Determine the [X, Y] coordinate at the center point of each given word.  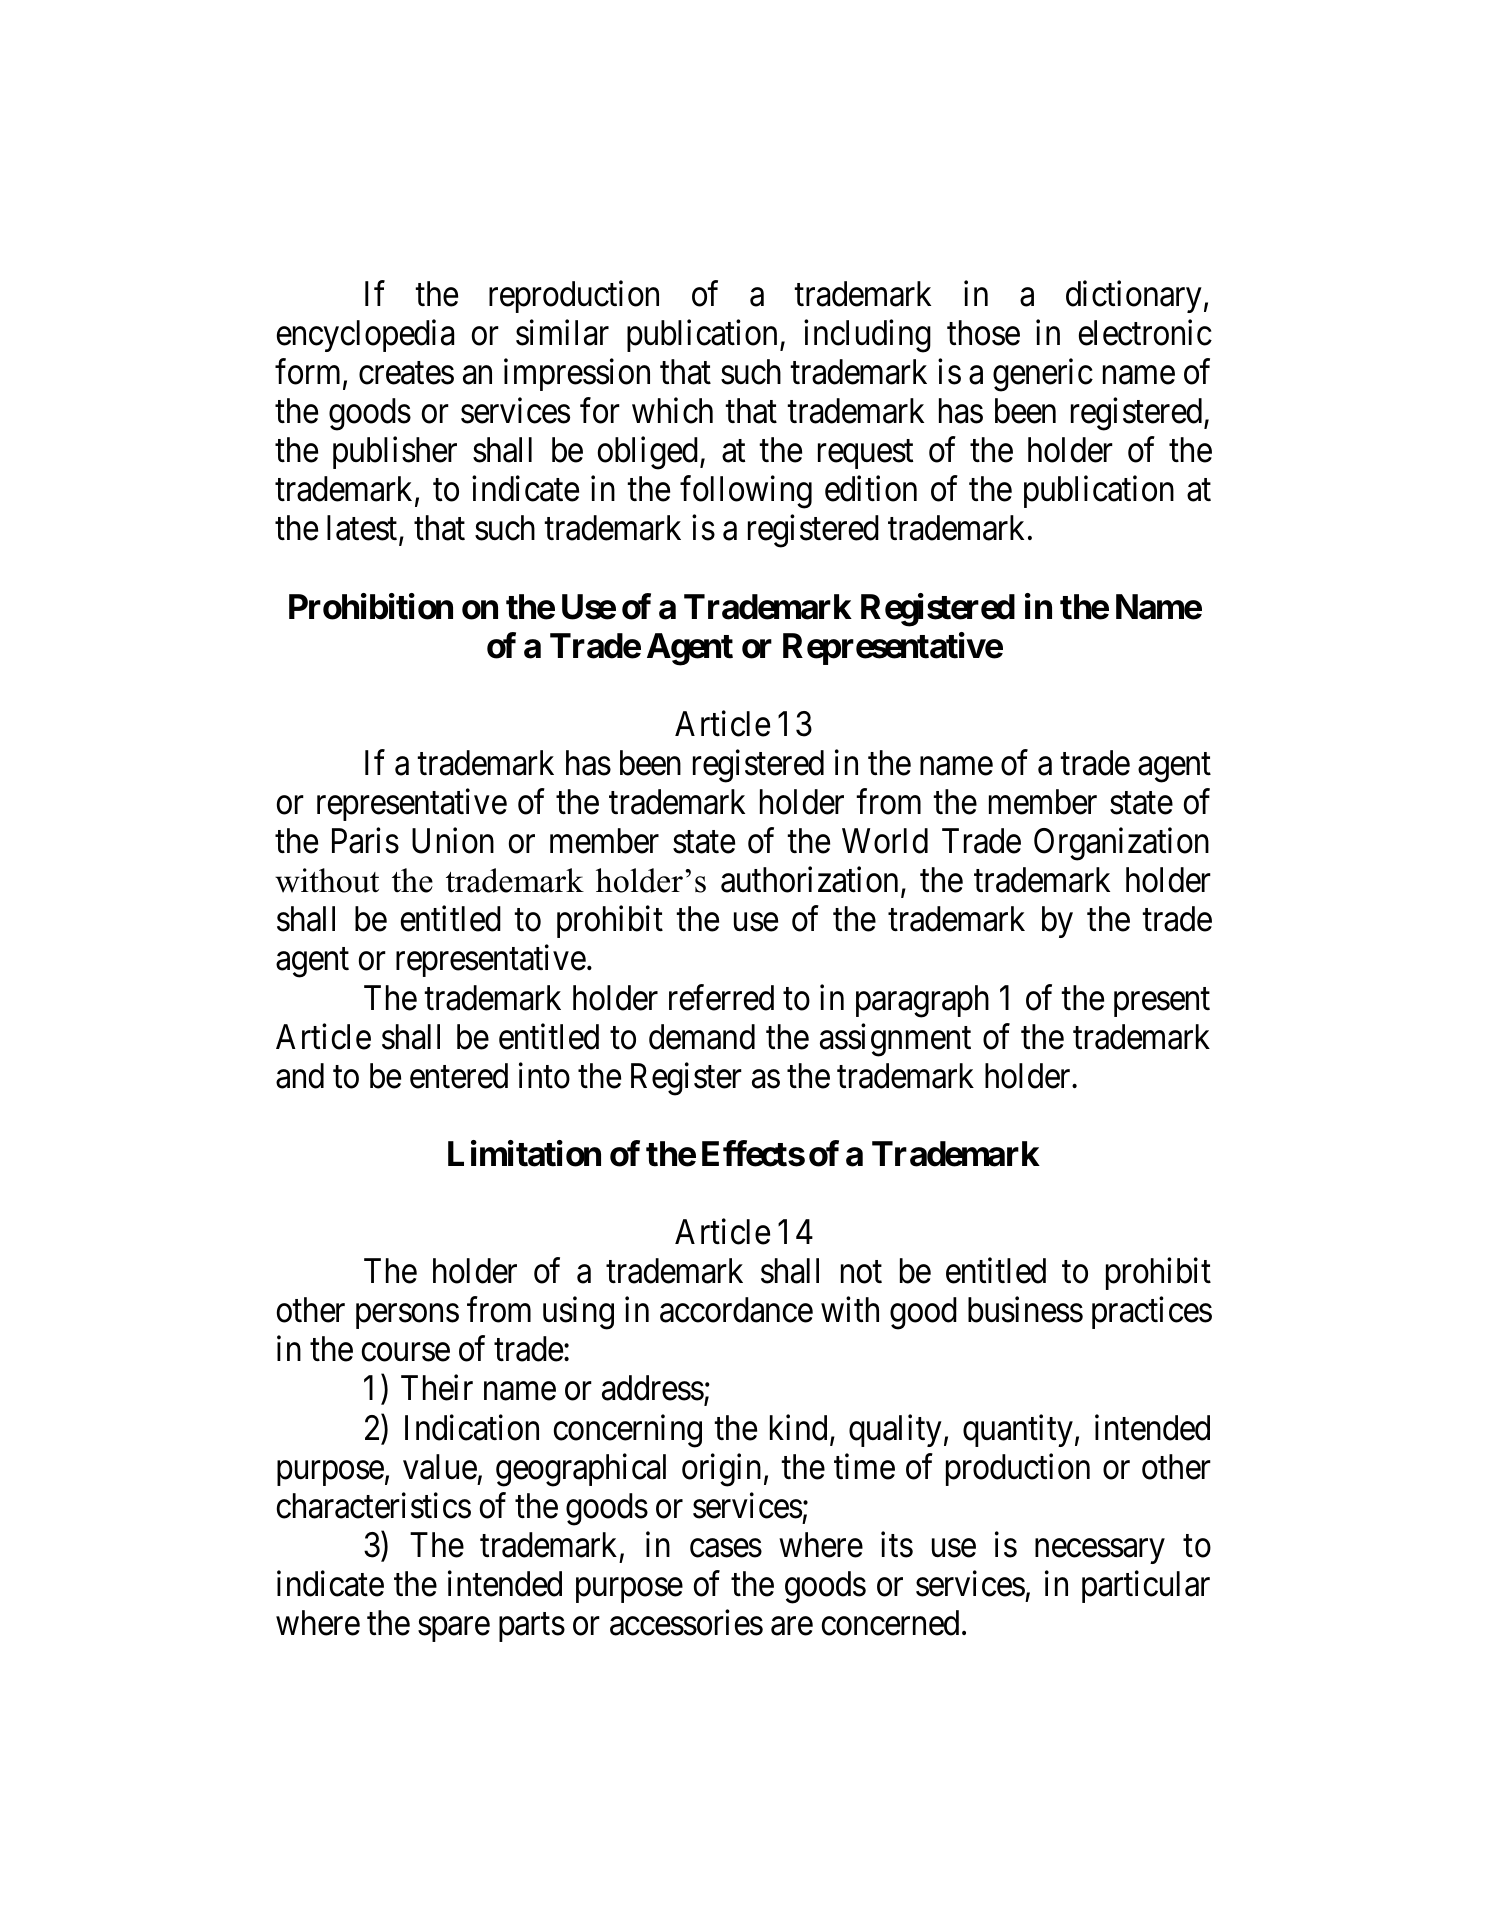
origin [721, 1470]
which [672, 411]
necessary [1100, 1551]
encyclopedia [365, 336]
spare [454, 1629]
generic [1043, 375]
